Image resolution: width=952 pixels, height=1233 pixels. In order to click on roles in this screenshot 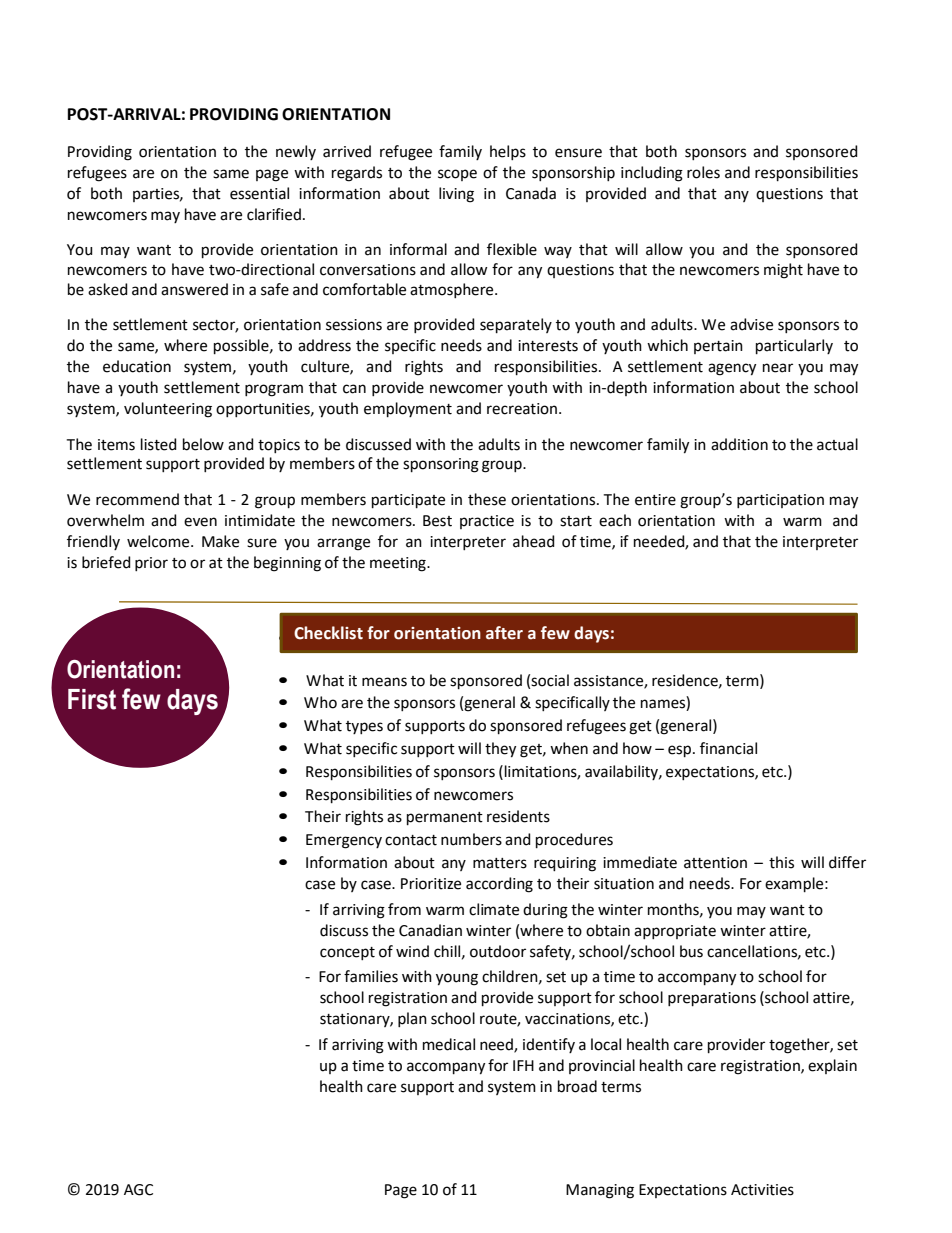, I will do `click(703, 172)`.
